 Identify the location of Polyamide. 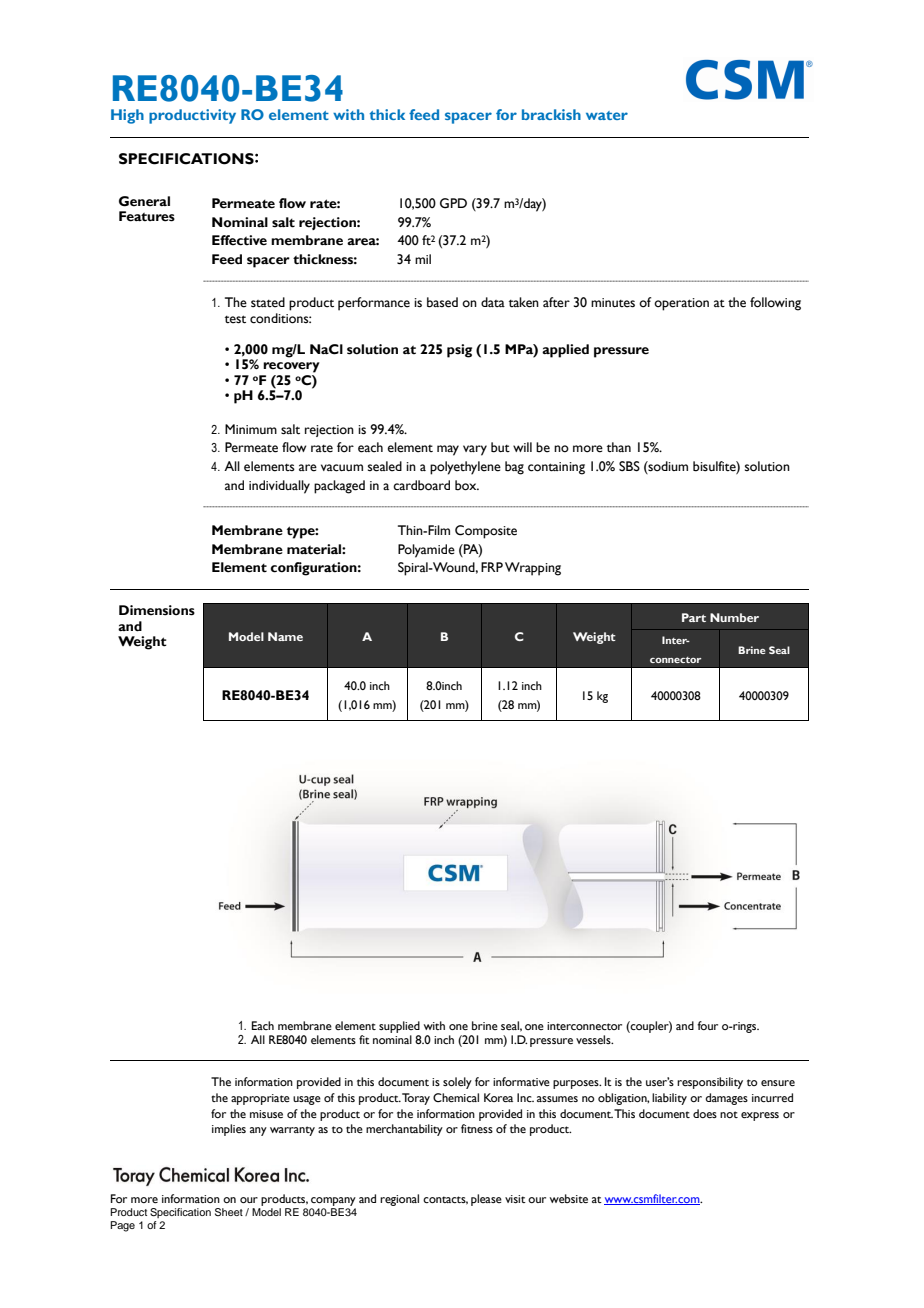
(426, 551).
